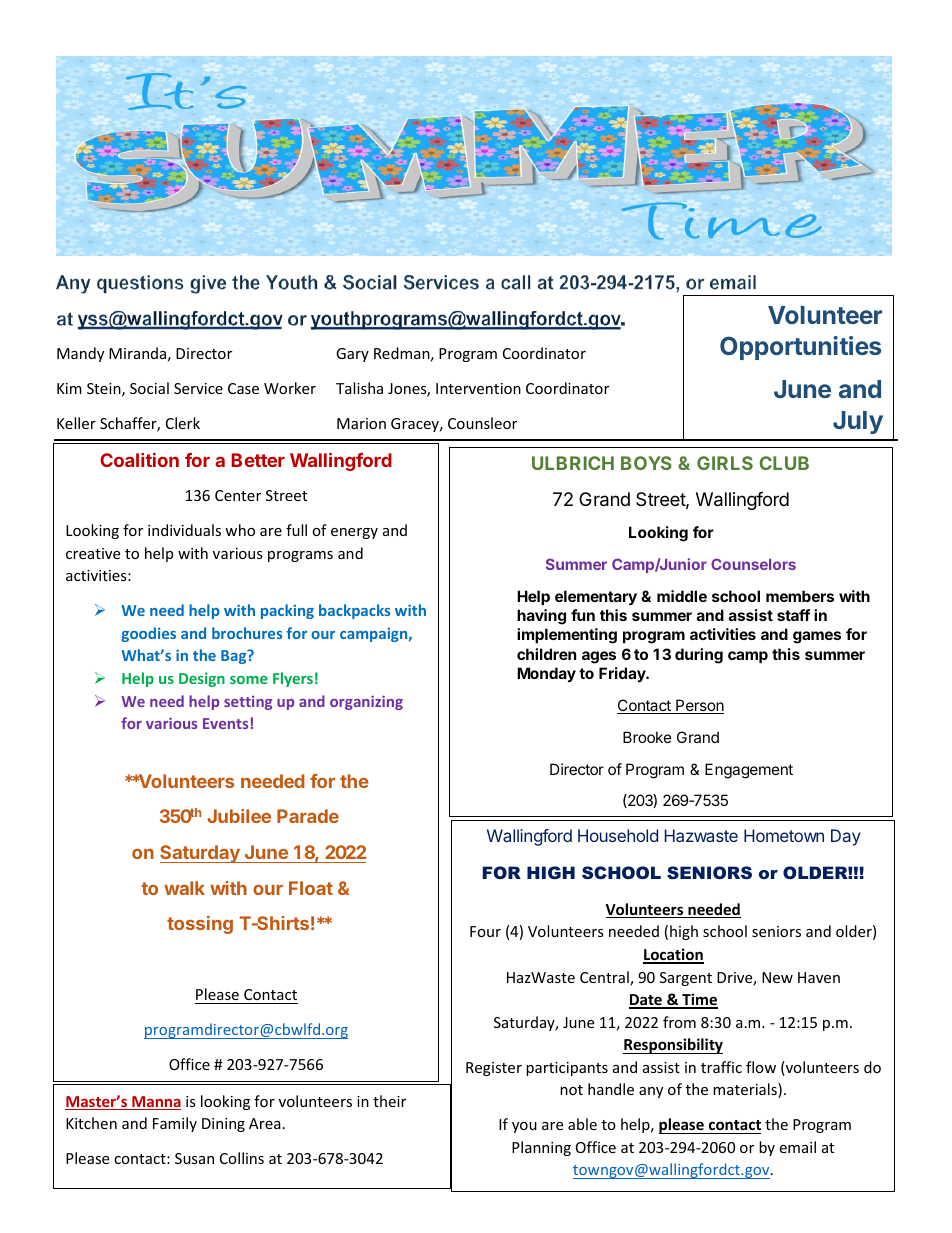 This screenshot has height=1233, width=952. Describe the element at coordinates (749, 771) in the screenshot. I see `Engagement` at that location.
